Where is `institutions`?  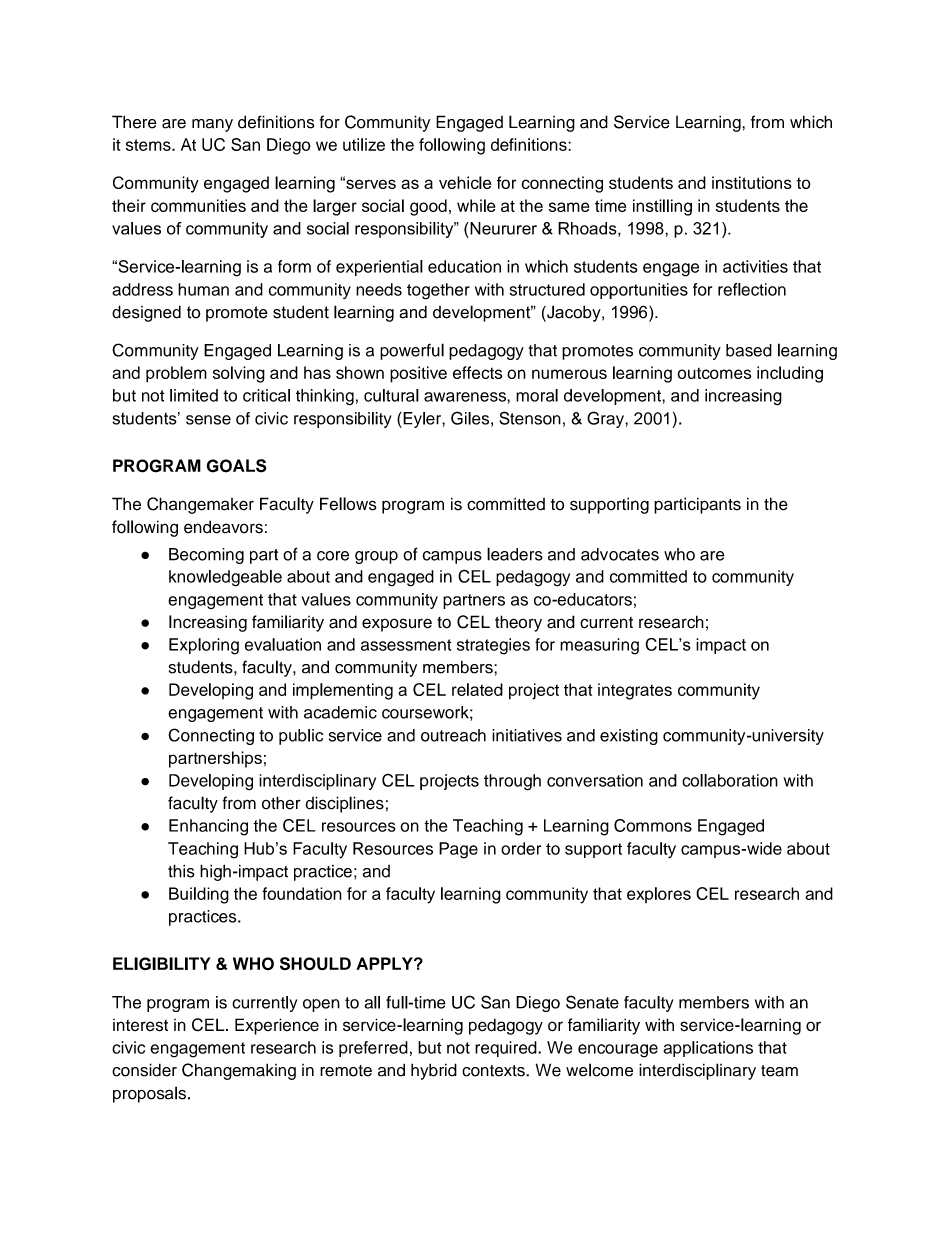
institutions is located at coordinates (752, 182).
